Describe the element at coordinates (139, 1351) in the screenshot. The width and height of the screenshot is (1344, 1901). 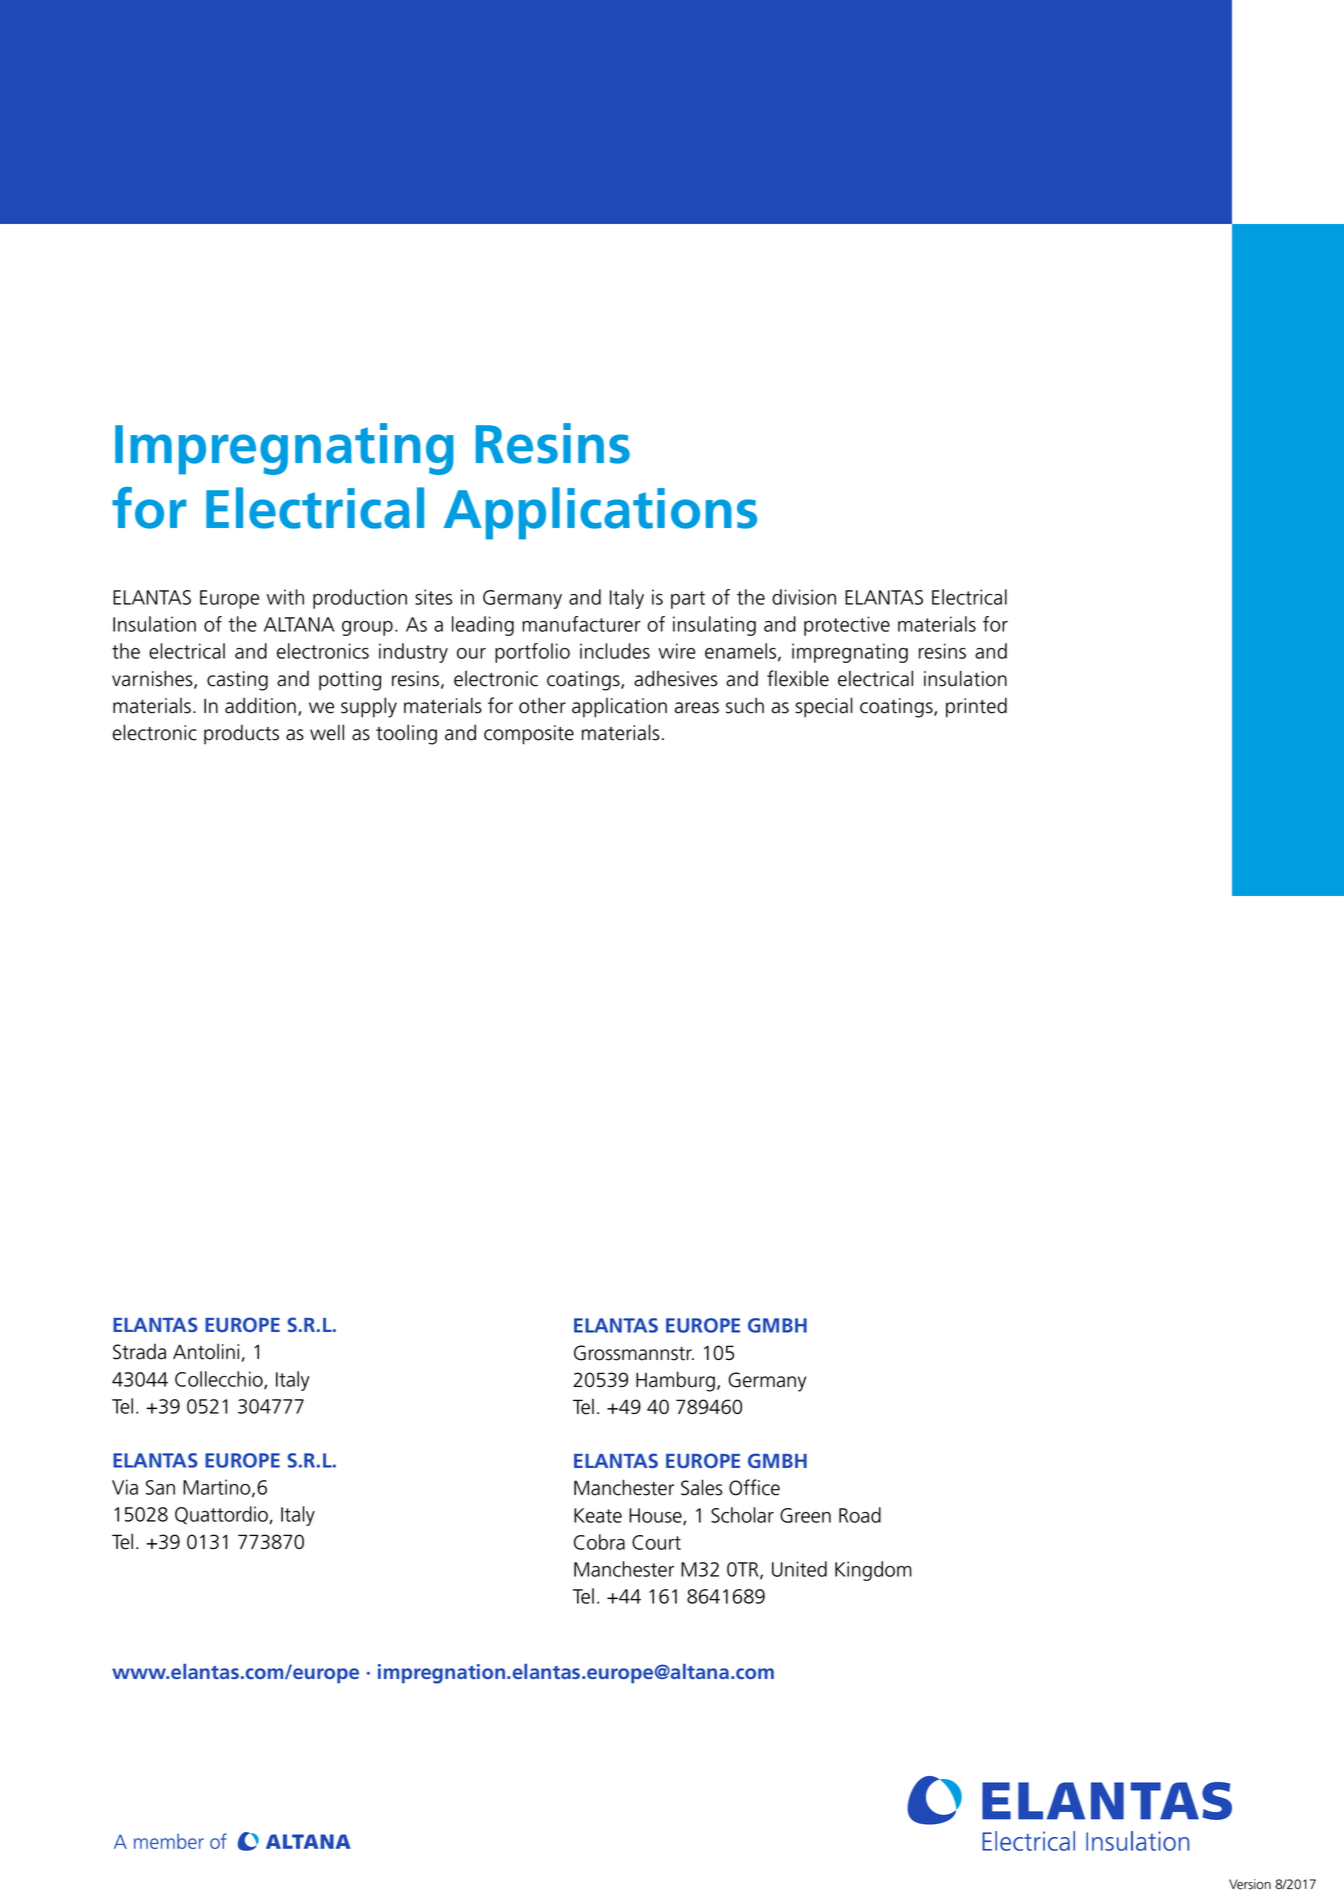
I see `Strada` at that location.
